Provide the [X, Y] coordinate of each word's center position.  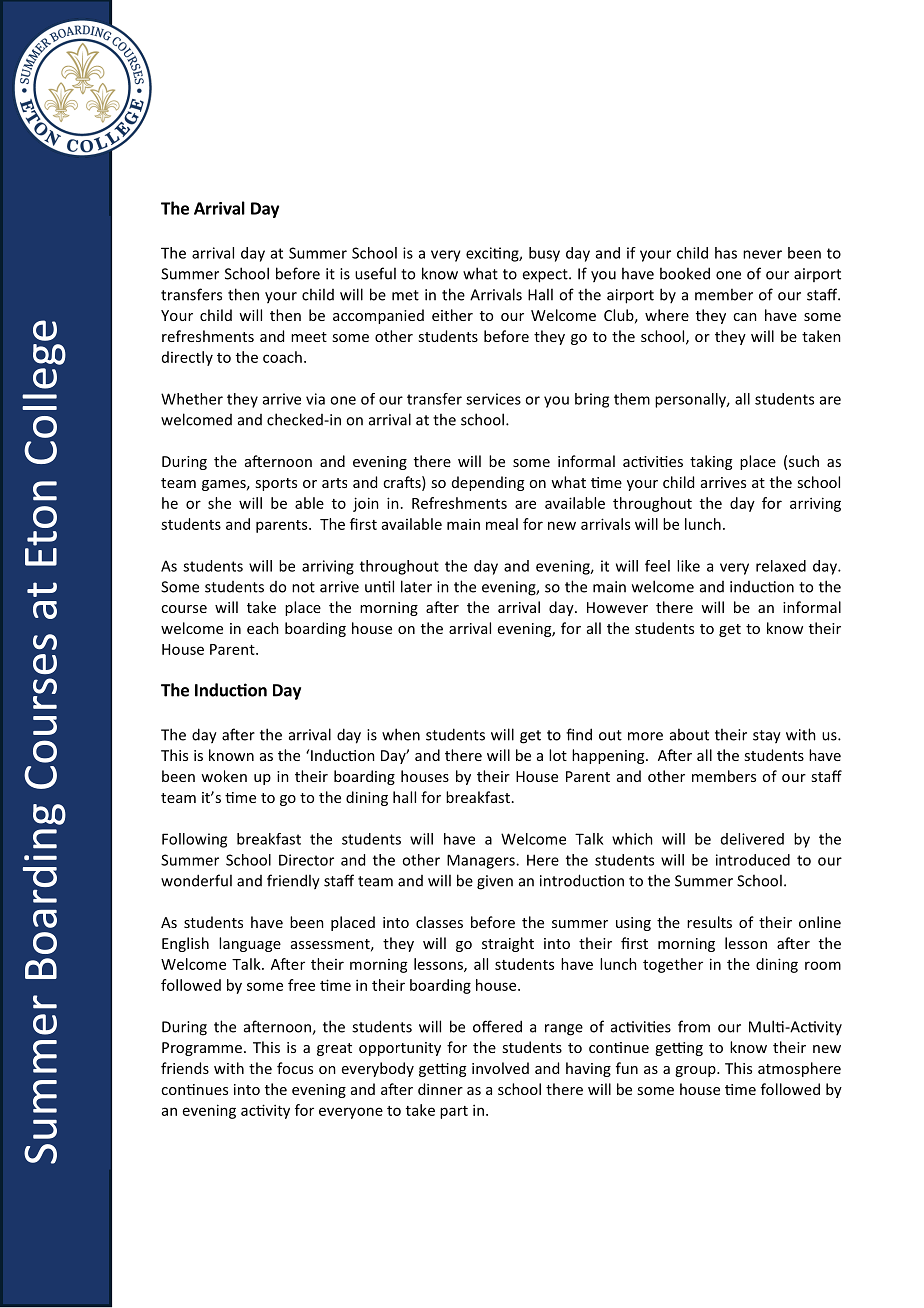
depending [488, 483]
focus [295, 1068]
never [762, 254]
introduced [753, 860]
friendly [293, 882]
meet [309, 337]
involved [500, 1068]
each [263, 628]
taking [711, 462]
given [495, 882]
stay [767, 737]
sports [276, 484]
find [579, 734]
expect [546, 276]
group [696, 1071]
